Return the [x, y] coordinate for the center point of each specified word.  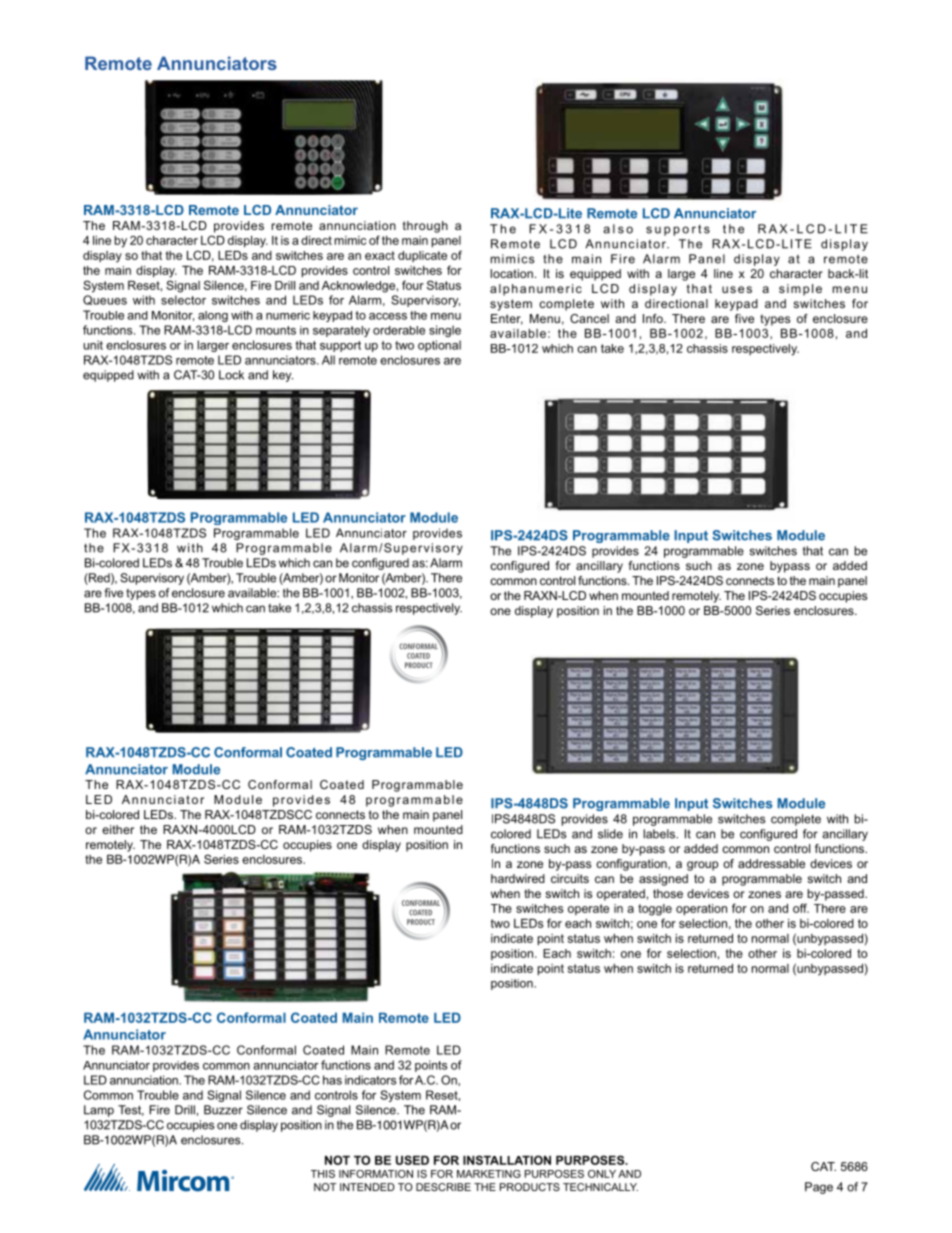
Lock [231, 375]
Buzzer [223, 1110]
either [118, 829]
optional [439, 346]
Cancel [589, 318]
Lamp [99, 1111]
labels [660, 834]
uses [737, 289]
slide [610, 834]
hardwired [518, 878]
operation [701, 910]
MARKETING [489, 1174]
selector [183, 300]
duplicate [422, 256]
